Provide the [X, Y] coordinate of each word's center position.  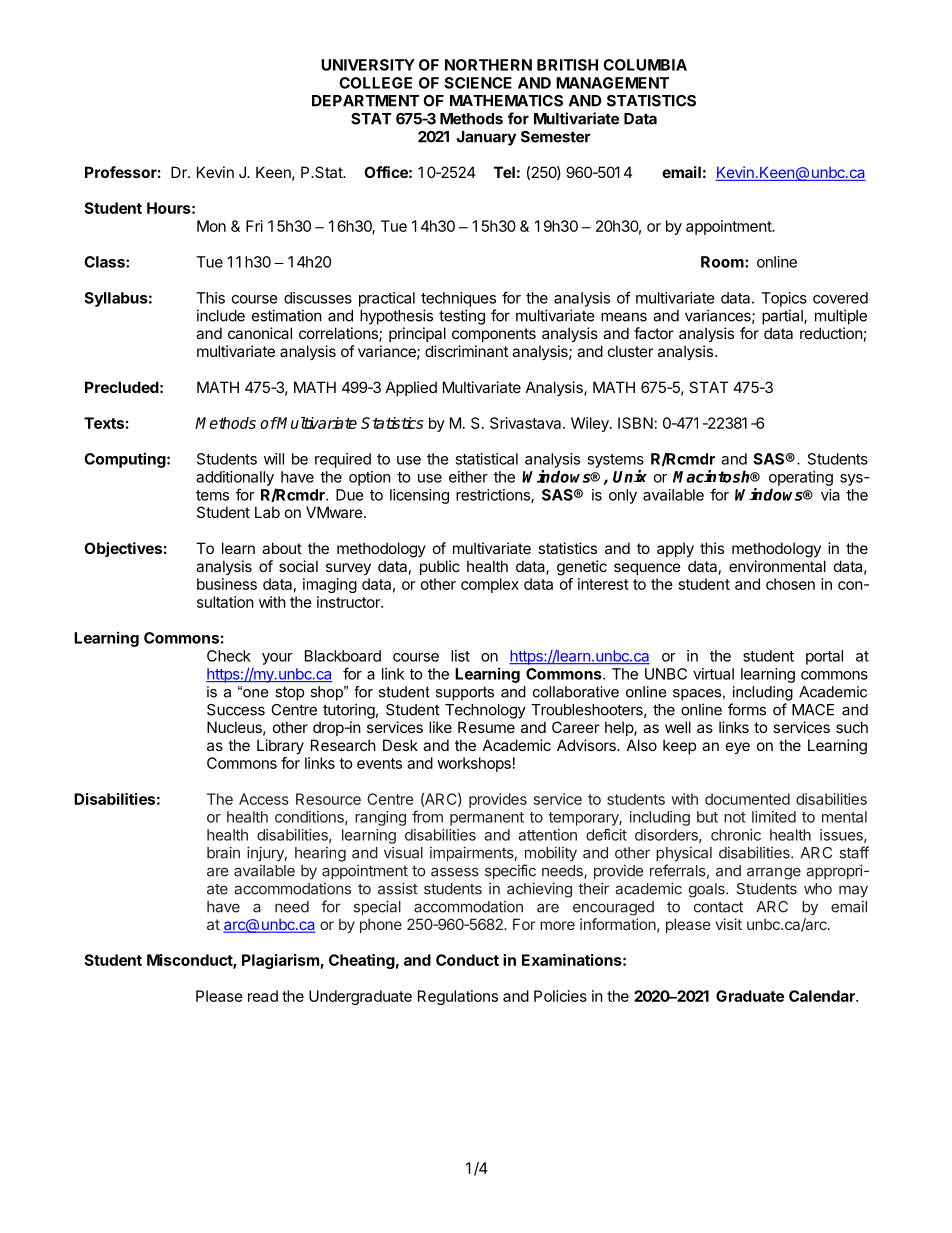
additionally [235, 478]
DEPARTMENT [365, 101]
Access [264, 799]
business [227, 584]
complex [490, 585]
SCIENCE [478, 83]
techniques [458, 299]
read [263, 996]
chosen [790, 584]
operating [801, 478]
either [468, 477]
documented [747, 799]
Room [723, 262]
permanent [487, 819]
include [221, 315]
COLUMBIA [645, 65]
